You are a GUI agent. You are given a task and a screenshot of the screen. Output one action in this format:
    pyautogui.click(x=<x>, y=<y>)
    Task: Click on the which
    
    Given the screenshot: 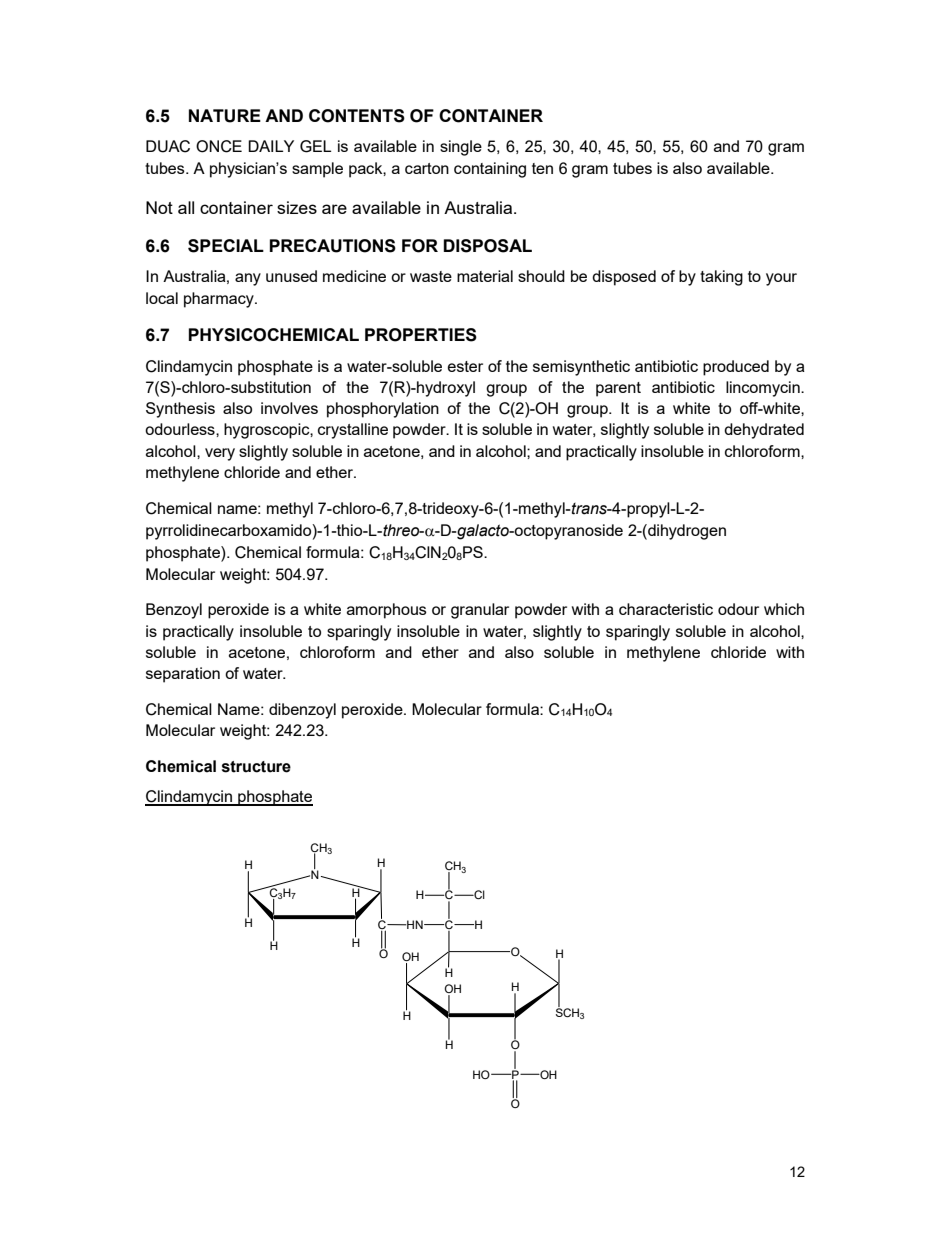 What is the action you would take?
    pyautogui.click(x=784, y=609)
